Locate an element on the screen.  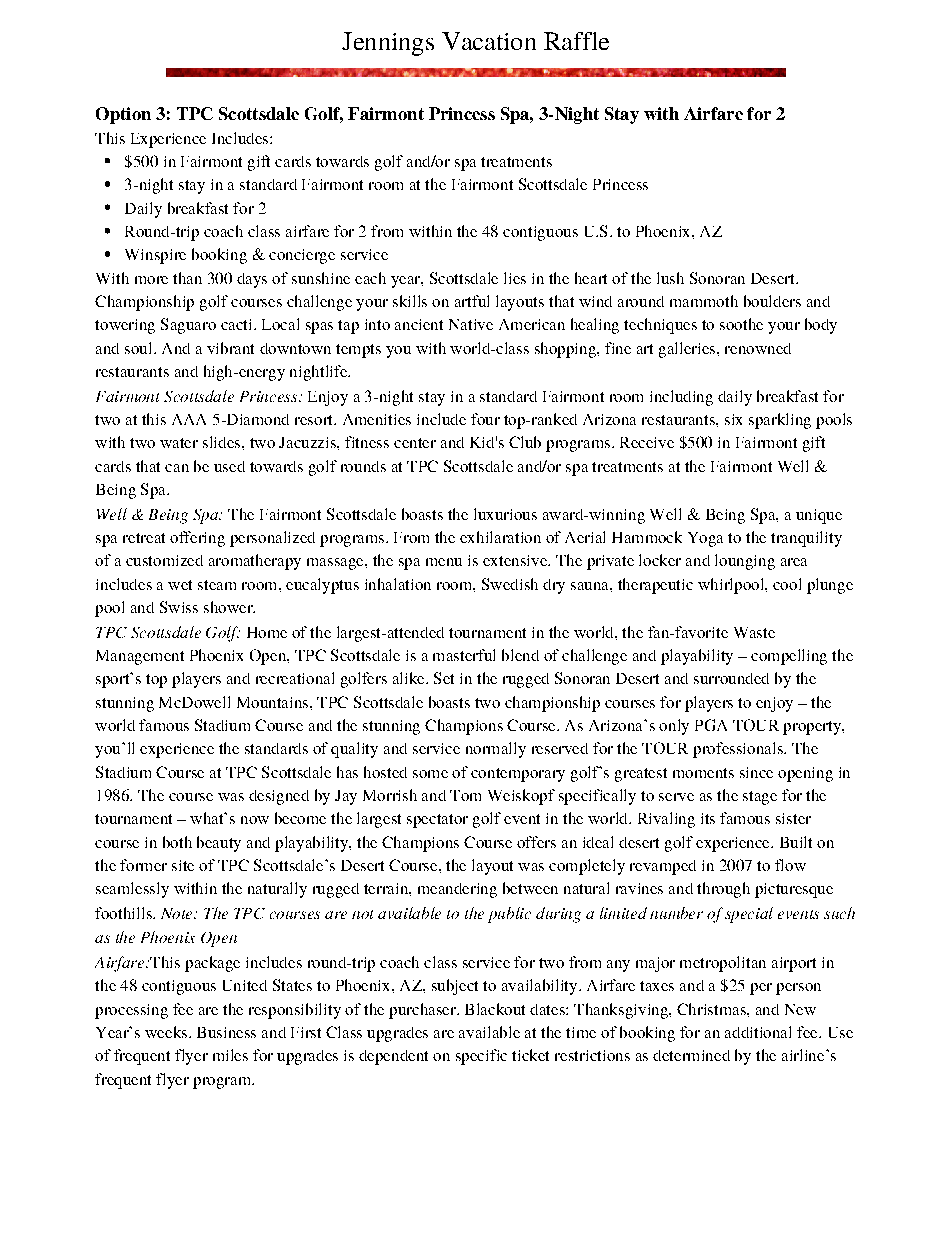
Option is located at coordinates (123, 115).
